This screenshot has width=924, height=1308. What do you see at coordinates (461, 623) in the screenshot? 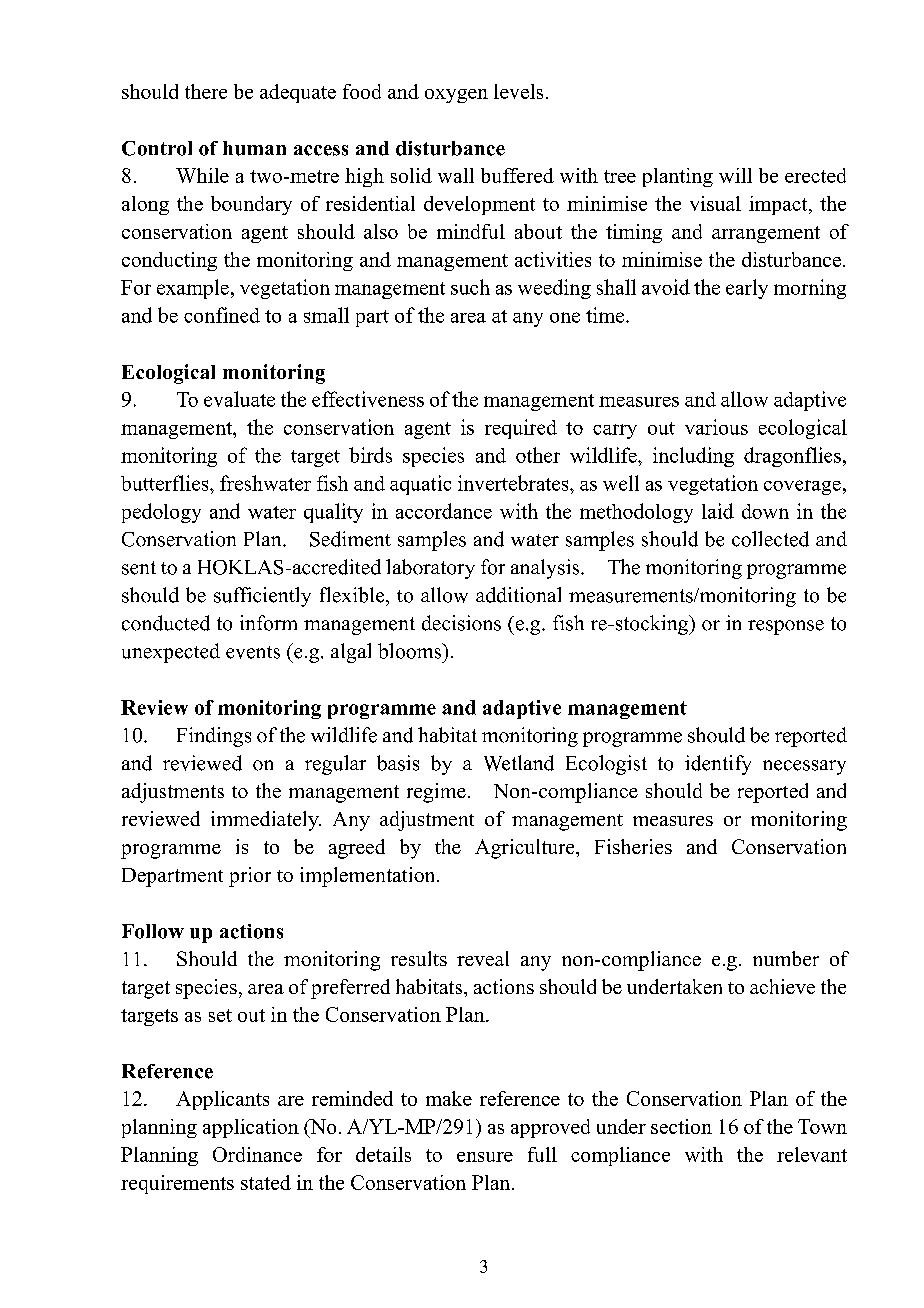
I see `decisions` at bounding box center [461, 623].
